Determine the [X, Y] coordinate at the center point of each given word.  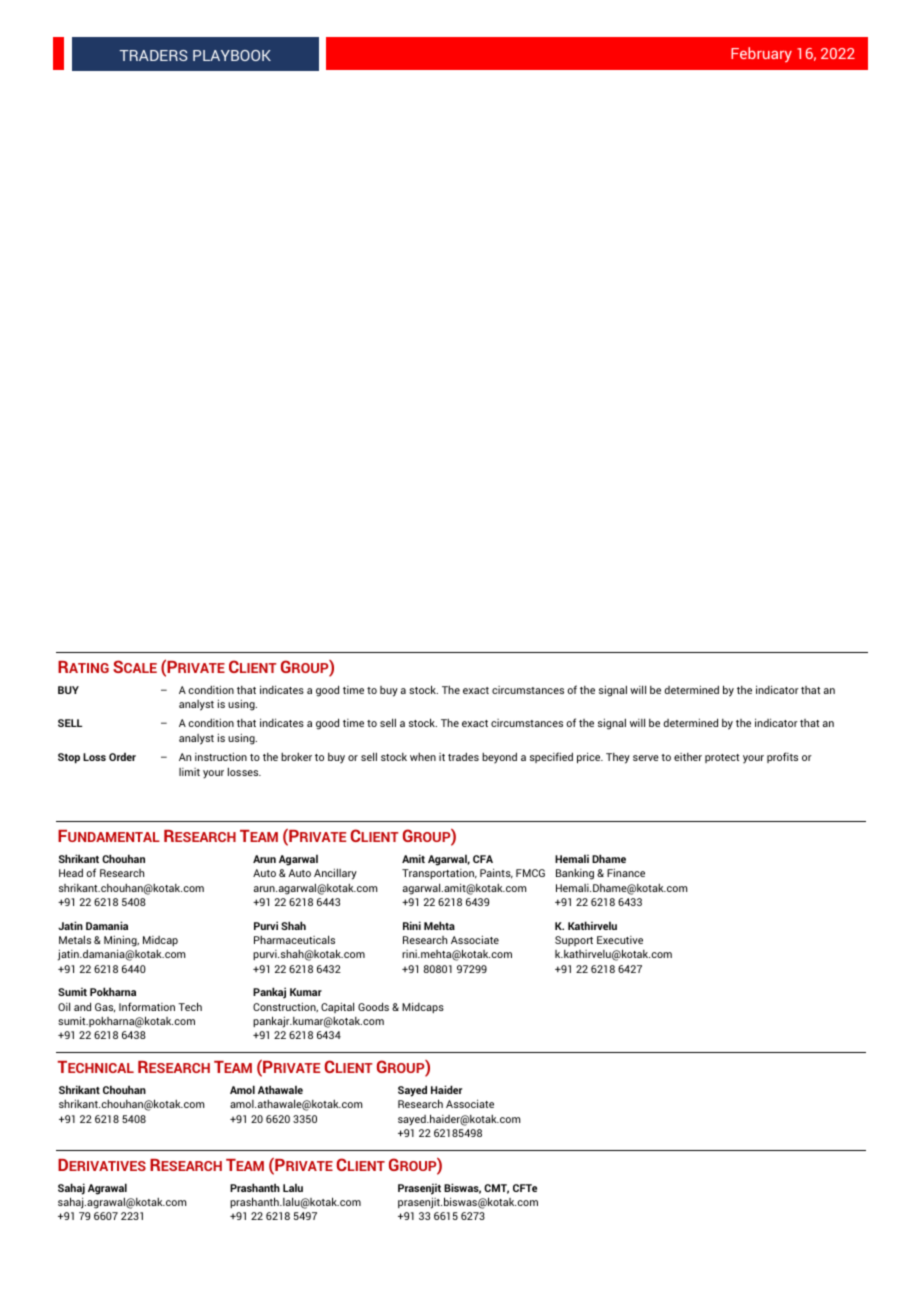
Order [122, 757]
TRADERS [154, 55]
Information [147, 1006]
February [761, 54]
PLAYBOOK [232, 55]
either [688, 757]
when [423, 757]
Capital [337, 1007]
